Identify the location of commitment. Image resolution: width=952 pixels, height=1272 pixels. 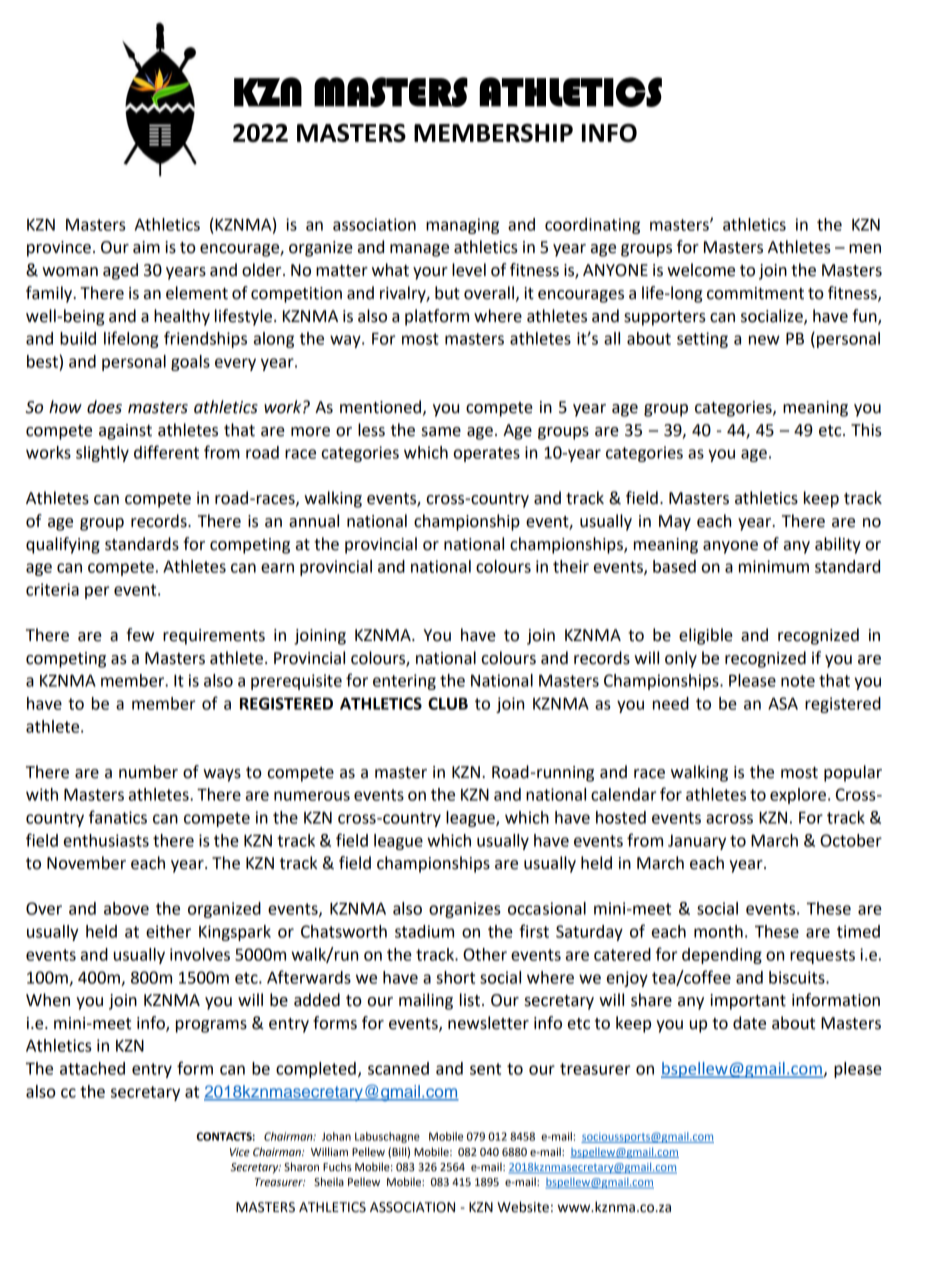
(755, 293).
